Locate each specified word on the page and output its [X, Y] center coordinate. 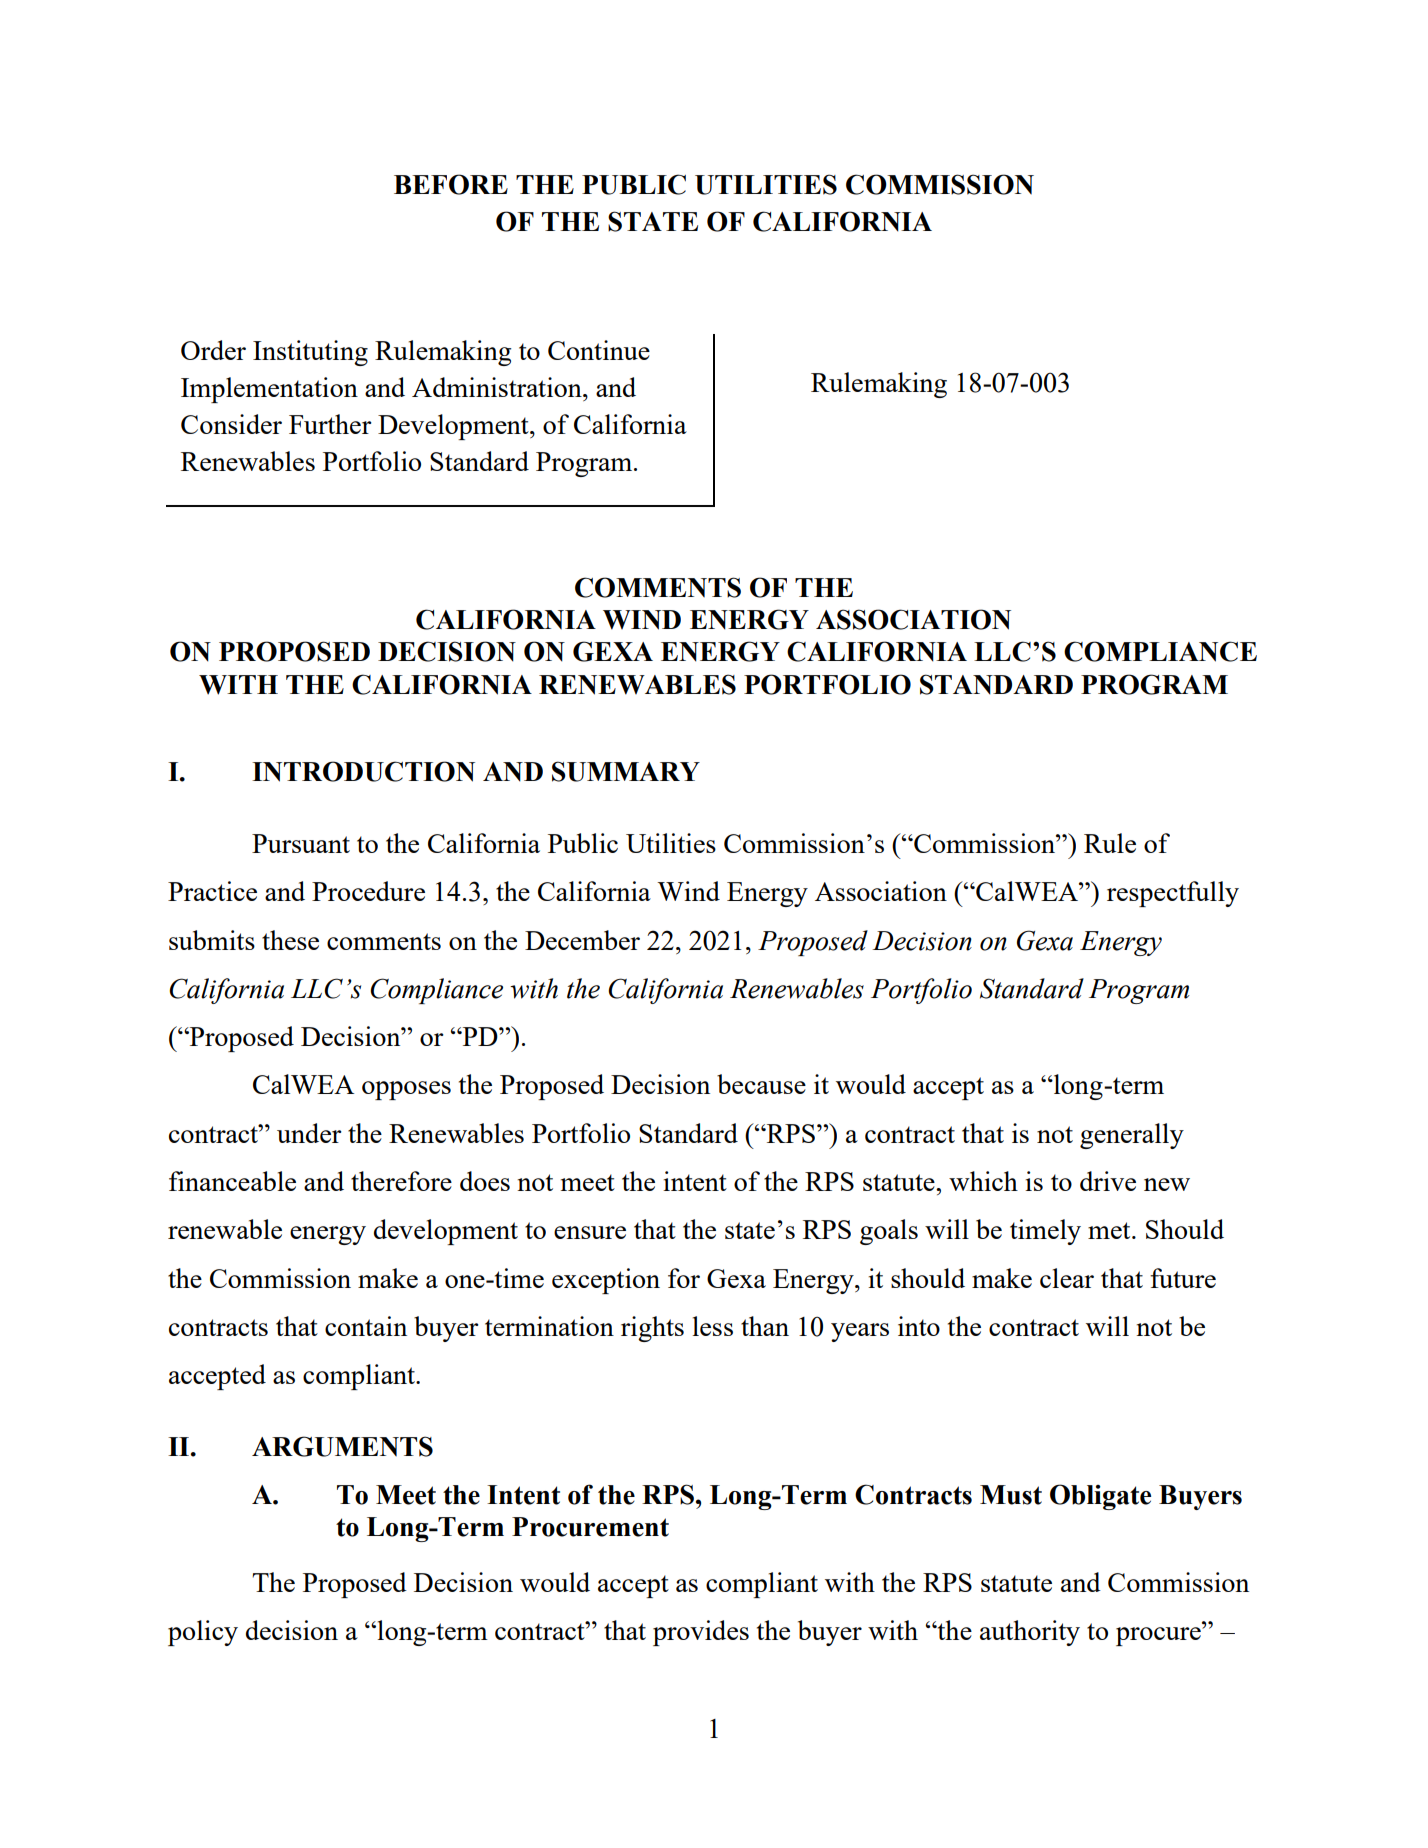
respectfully [1173, 894]
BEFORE [451, 184]
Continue [599, 350]
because [761, 1084]
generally [1132, 1136]
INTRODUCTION [363, 771]
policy [203, 1633]
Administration [498, 387]
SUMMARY [626, 771]
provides [701, 1633]
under [309, 1133]
